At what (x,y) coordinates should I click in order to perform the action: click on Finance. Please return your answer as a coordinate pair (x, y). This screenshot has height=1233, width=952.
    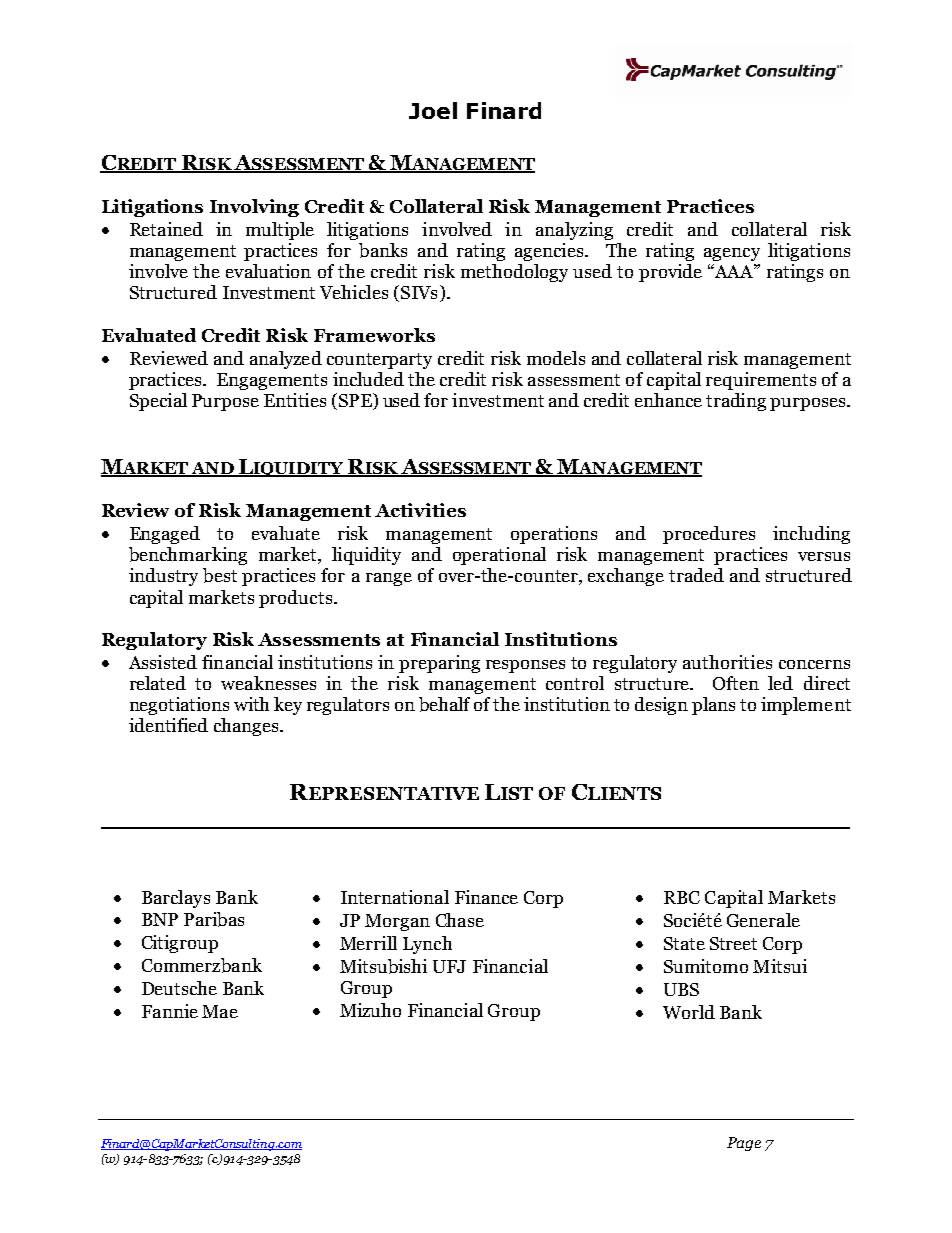
    Looking at the image, I should click on (486, 897).
